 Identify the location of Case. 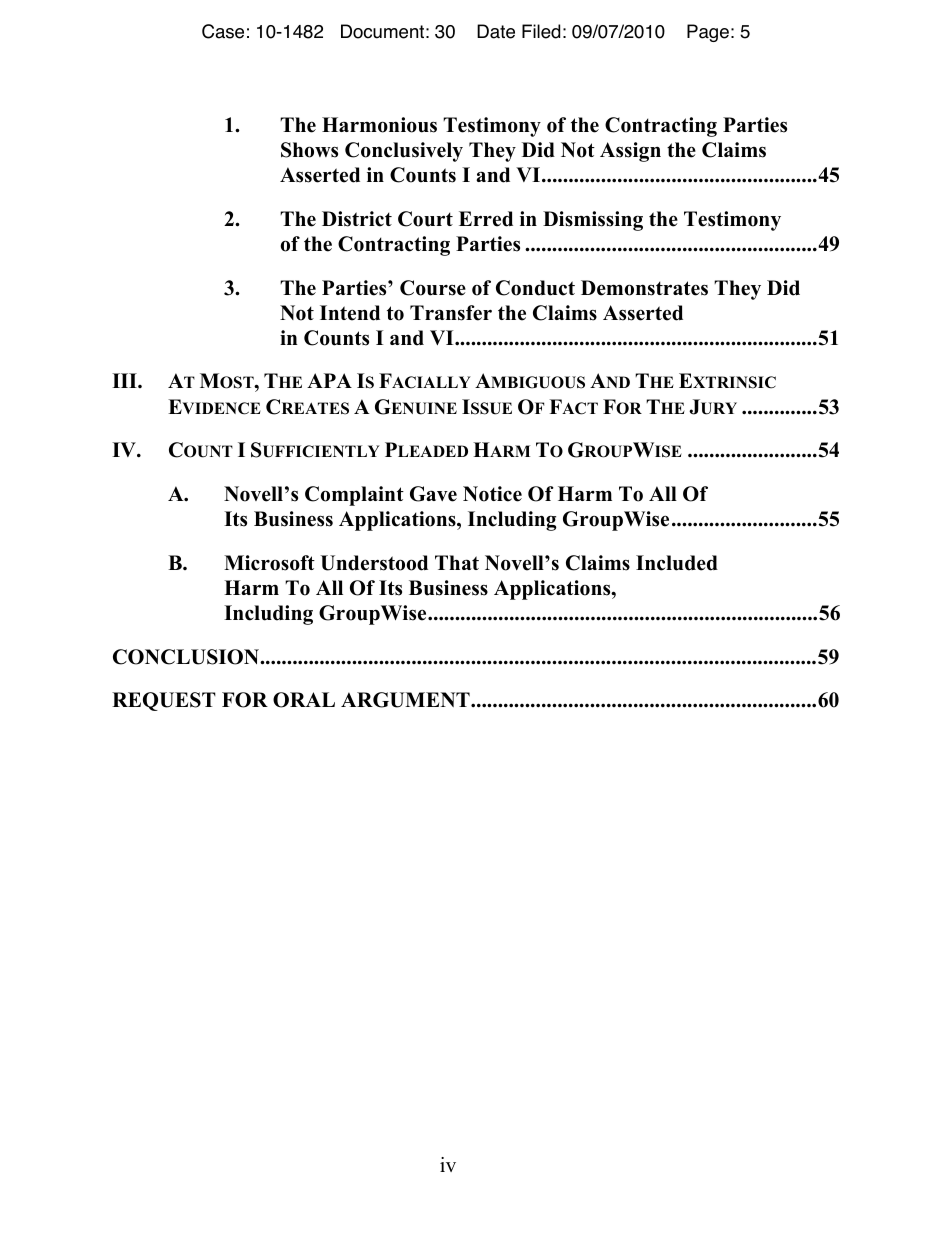
(223, 31).
